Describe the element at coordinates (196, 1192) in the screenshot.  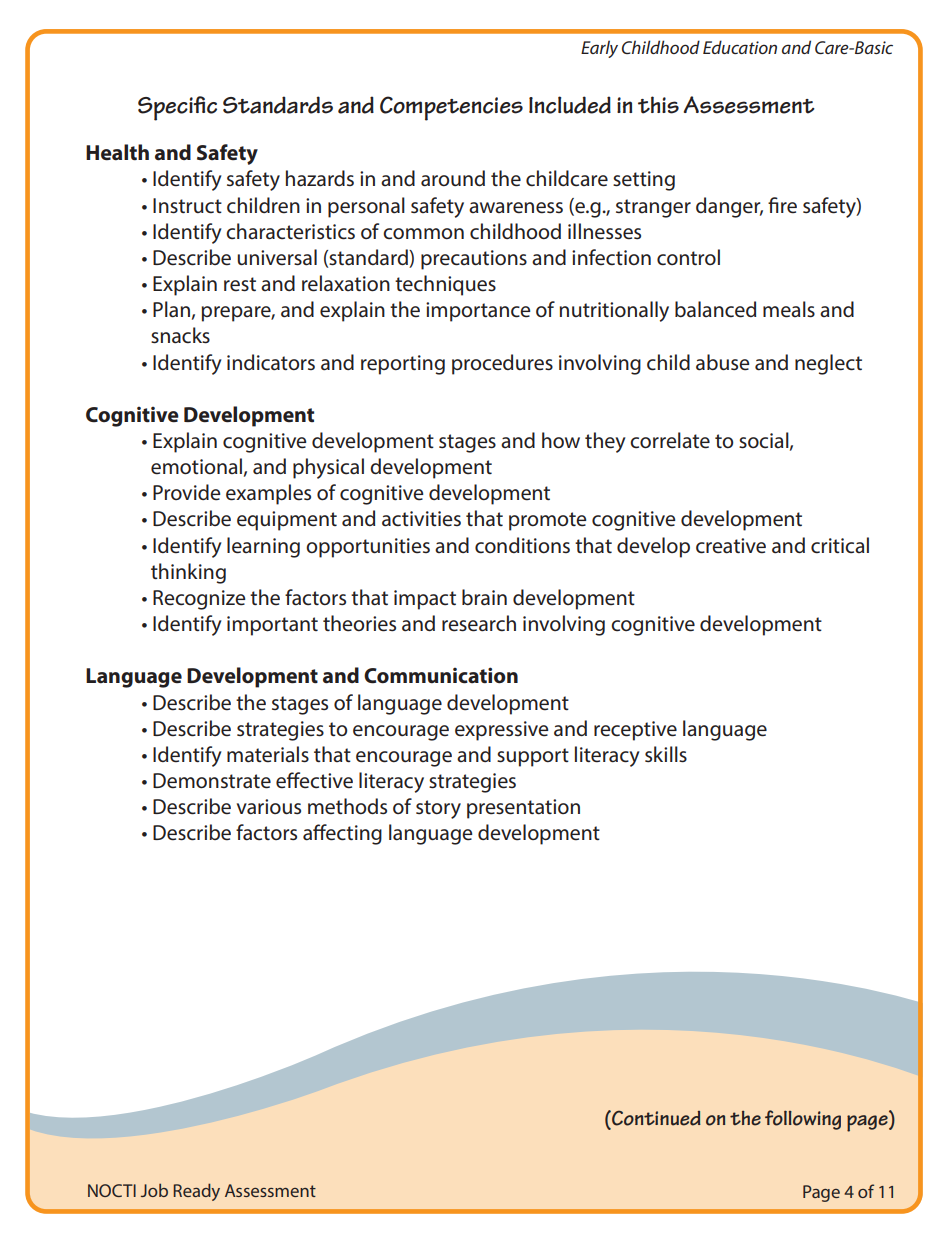
I see `Ready` at that location.
